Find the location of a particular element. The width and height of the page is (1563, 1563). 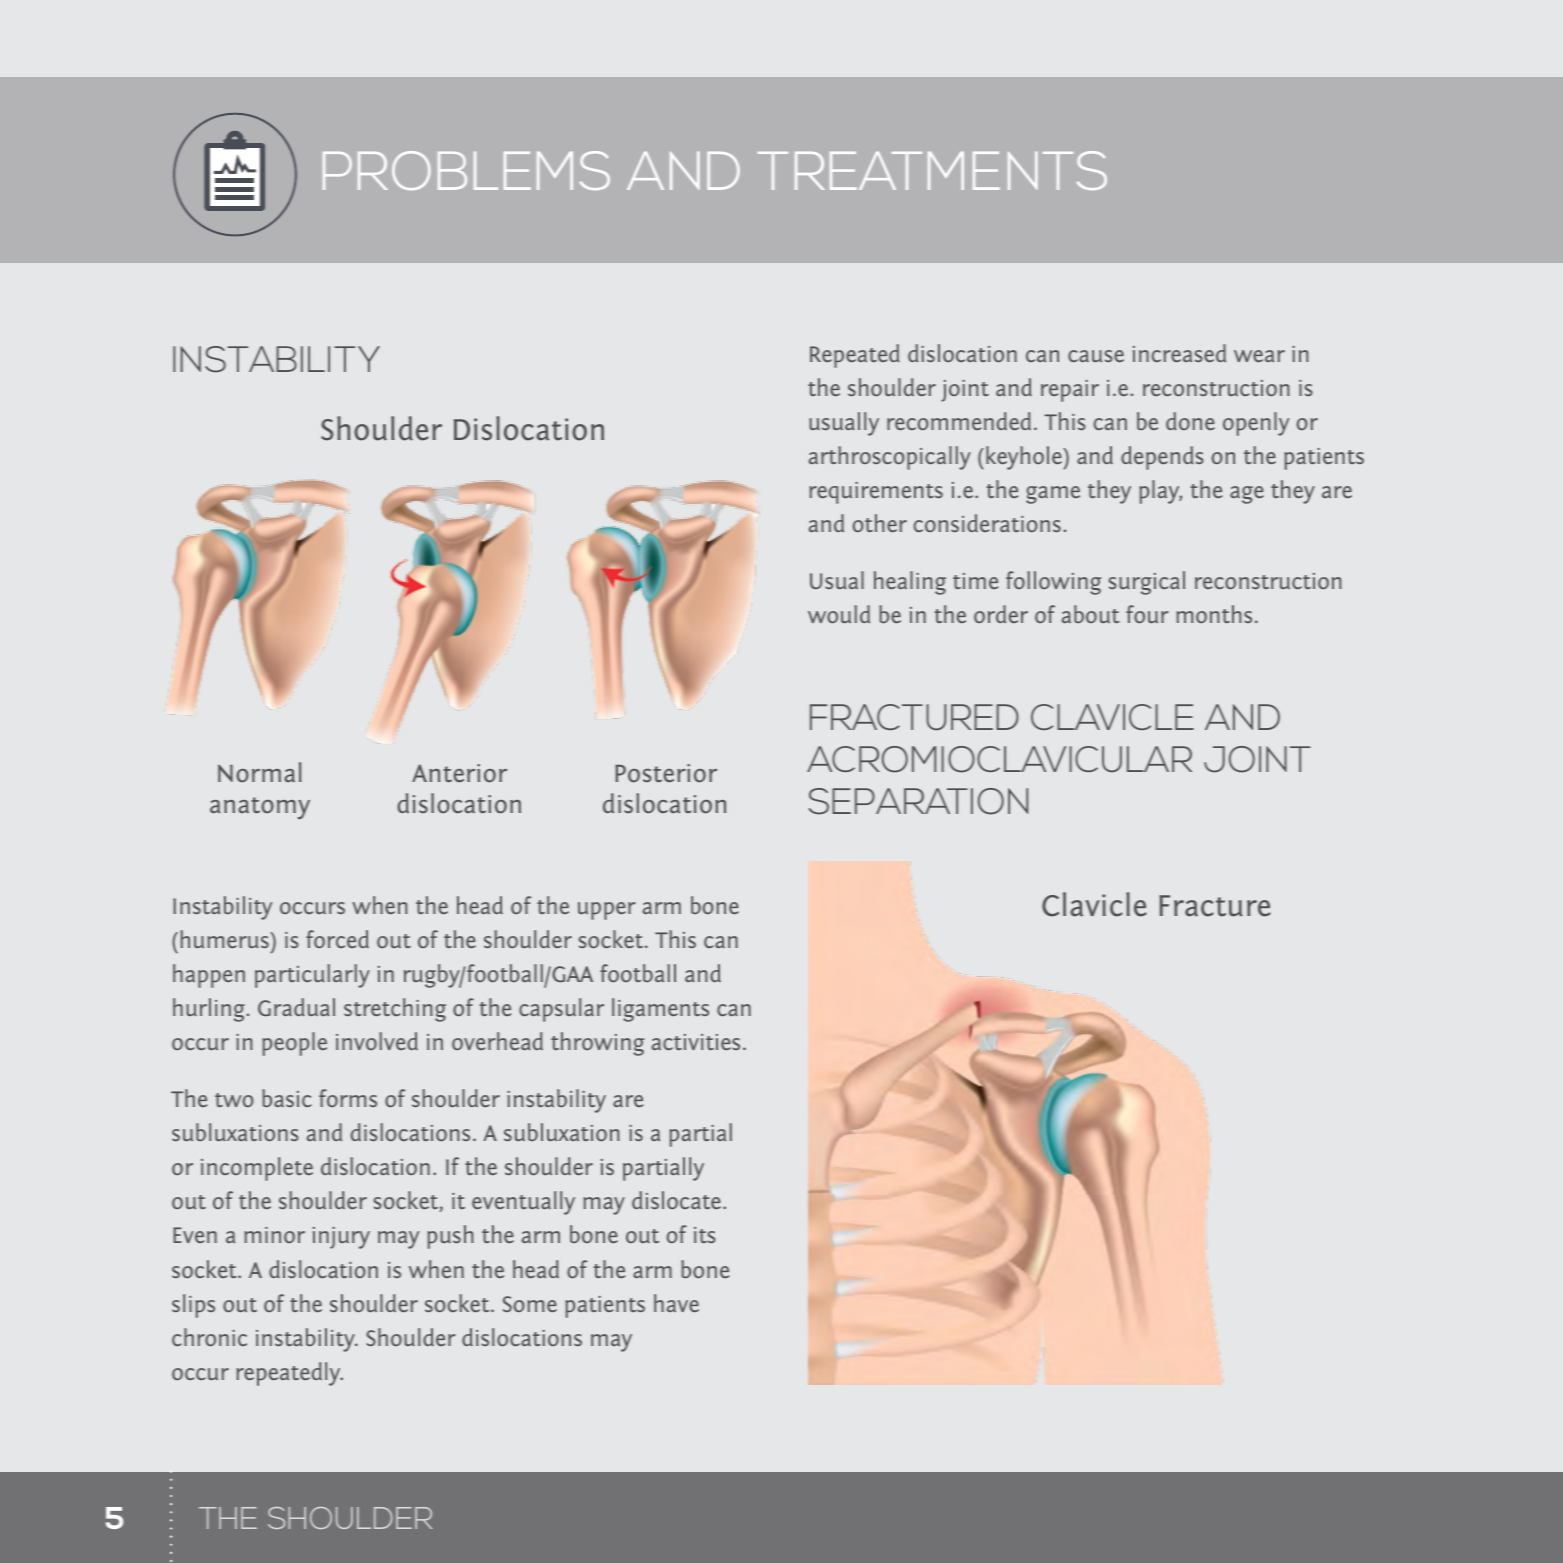

TREATMENTS is located at coordinates (932, 170).
